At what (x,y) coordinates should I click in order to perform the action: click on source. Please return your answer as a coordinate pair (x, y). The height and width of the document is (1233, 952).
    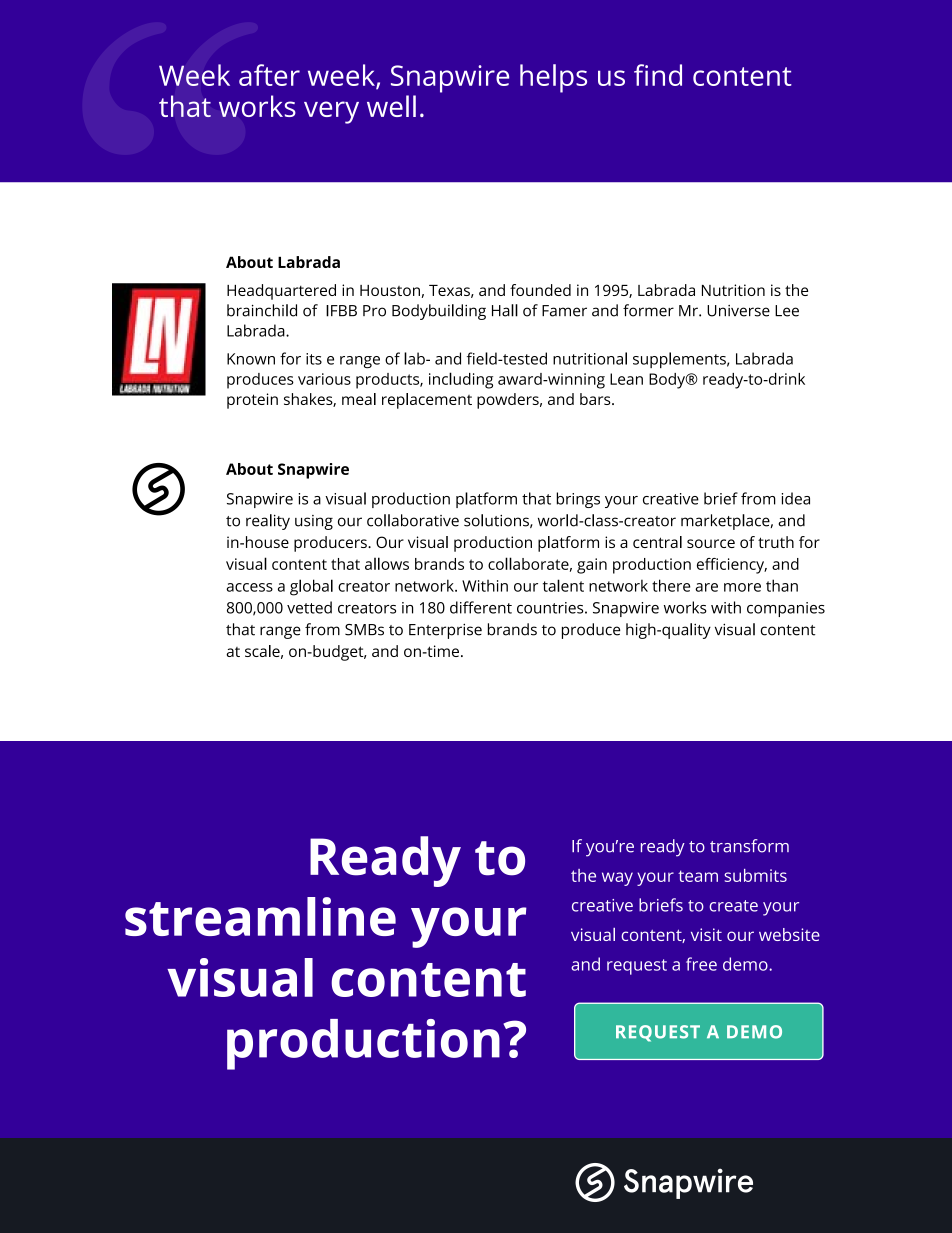
    Looking at the image, I should click on (711, 543).
